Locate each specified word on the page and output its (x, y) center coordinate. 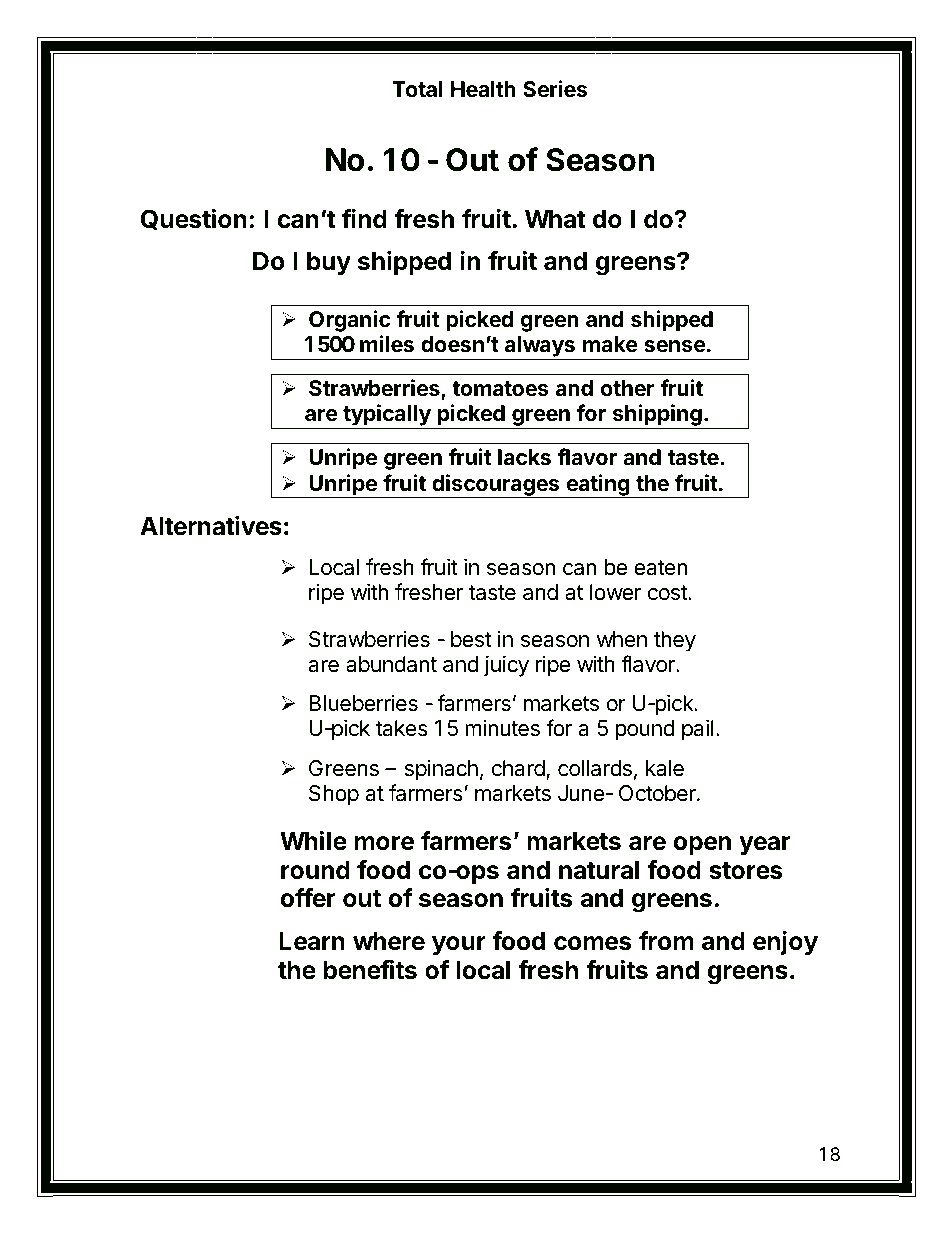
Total (417, 89)
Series (555, 89)
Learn (312, 941)
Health (483, 89)
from (666, 941)
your (459, 945)
